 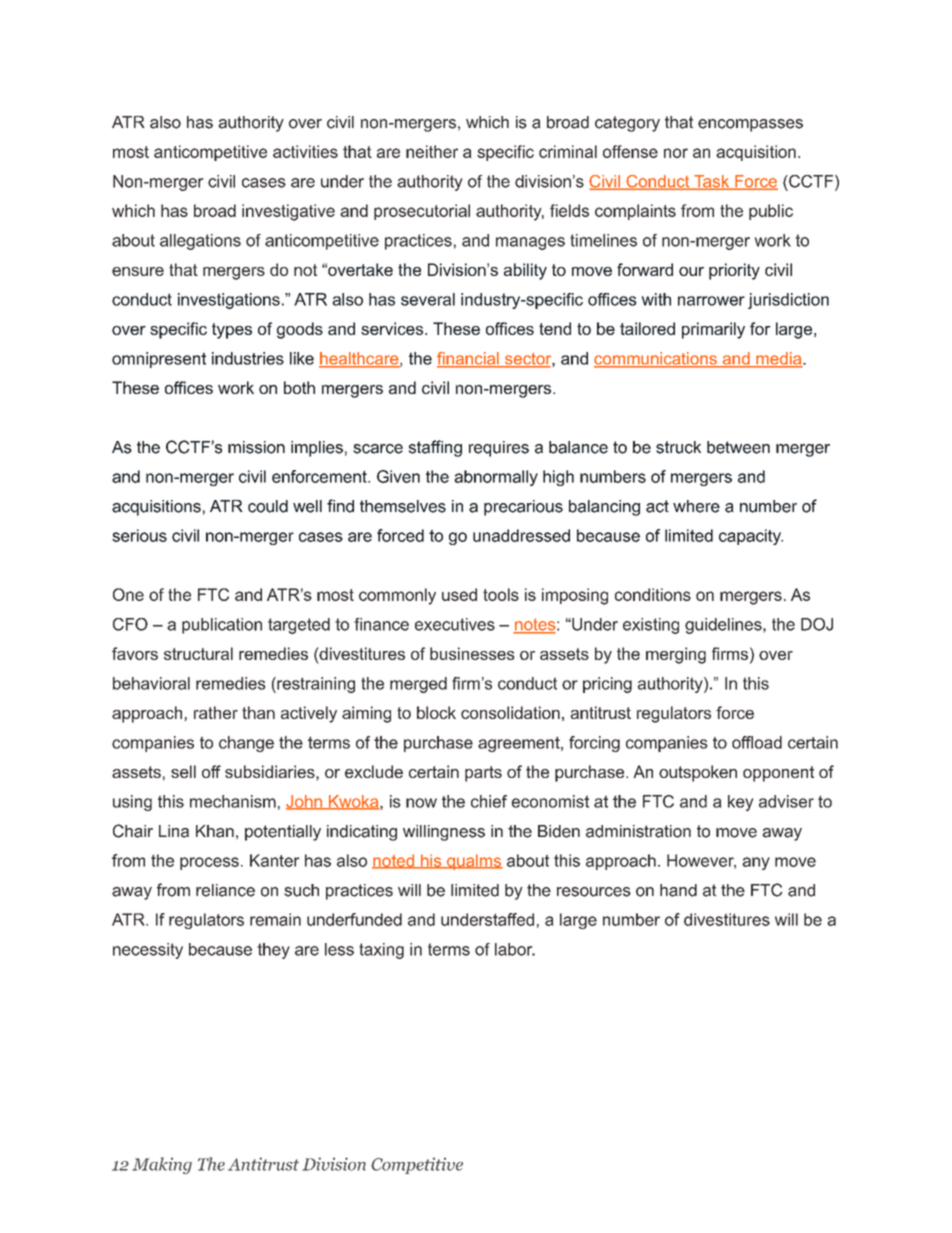 I want to click on activities, so click(x=305, y=151).
